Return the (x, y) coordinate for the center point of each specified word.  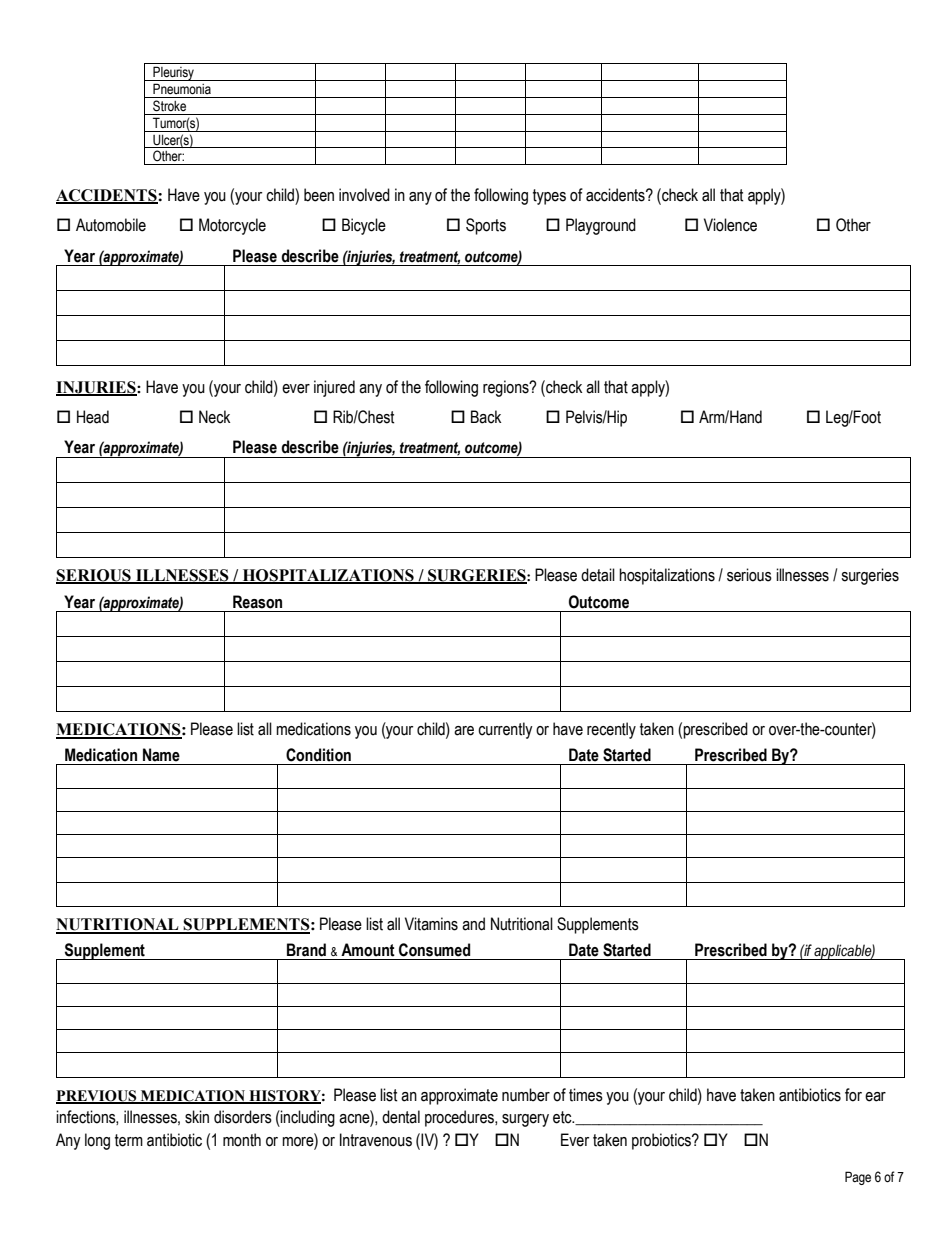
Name (161, 755)
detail (598, 575)
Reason (257, 602)
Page (858, 1178)
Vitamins (431, 924)
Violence (730, 225)
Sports (486, 226)
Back (486, 417)
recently (611, 730)
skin (197, 1117)
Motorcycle (232, 226)
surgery (525, 1120)
